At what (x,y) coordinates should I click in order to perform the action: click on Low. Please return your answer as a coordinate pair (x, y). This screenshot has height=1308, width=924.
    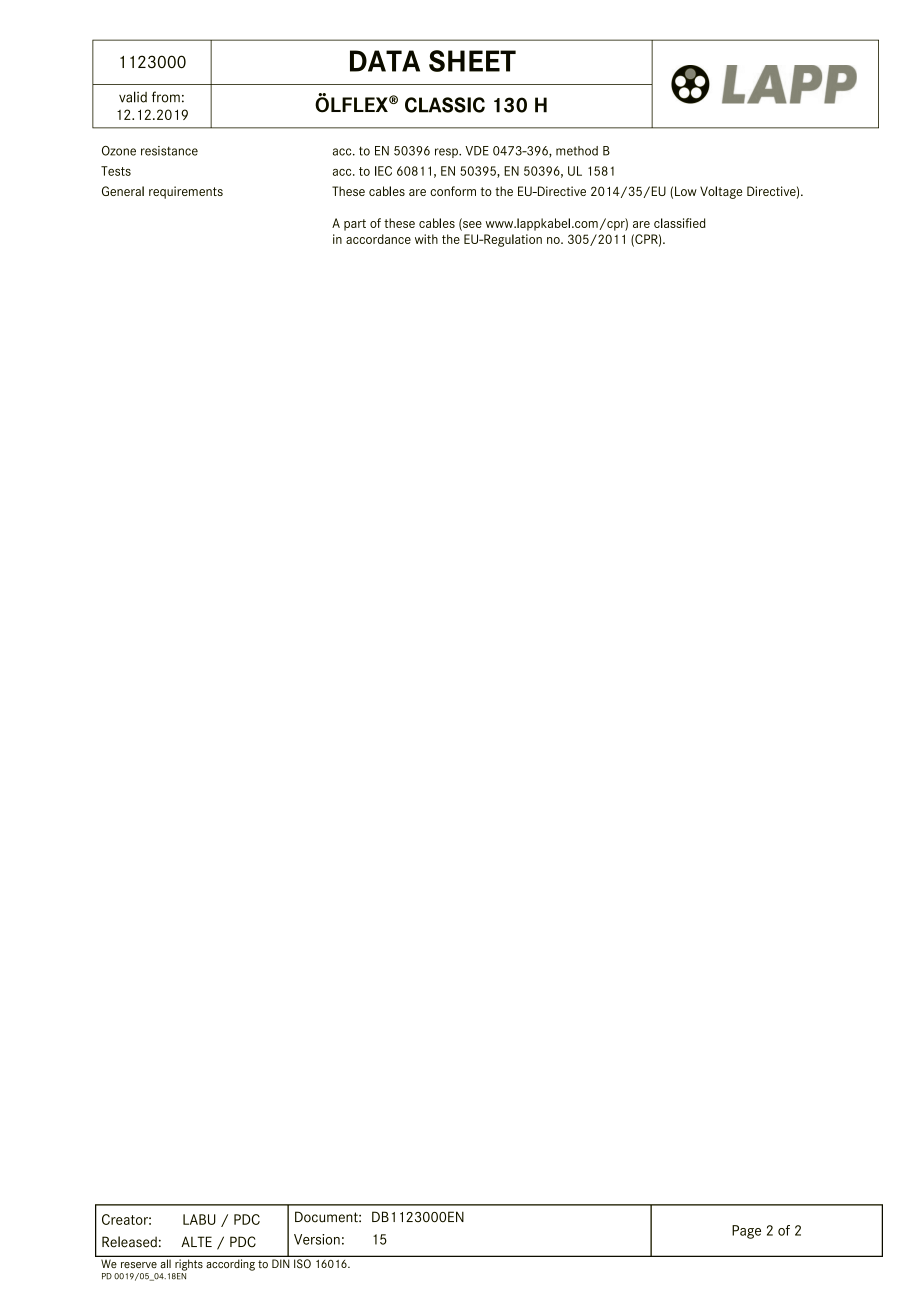
    Looking at the image, I should click on (686, 191).
